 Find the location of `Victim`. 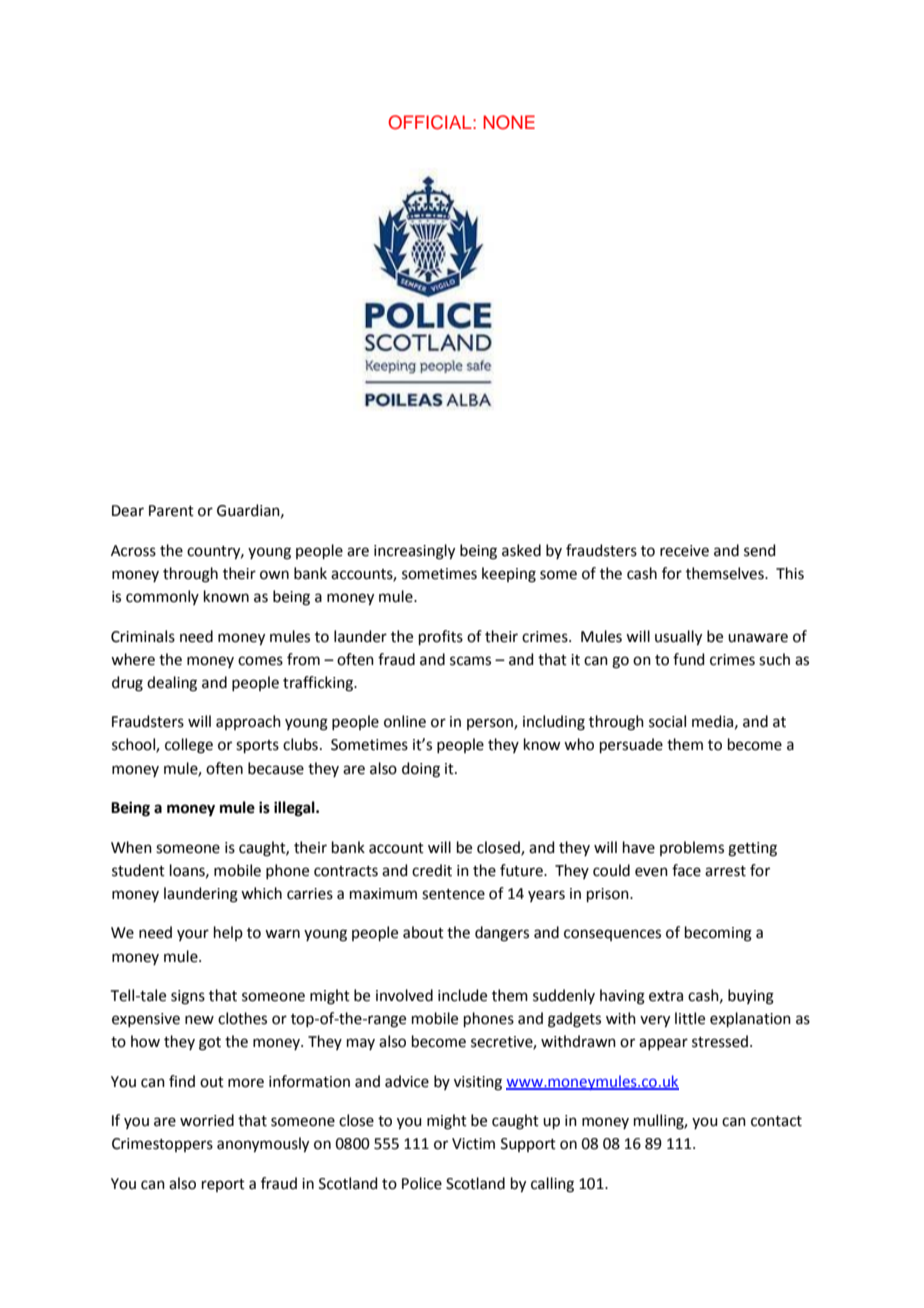

Victim is located at coordinates (473, 1144).
